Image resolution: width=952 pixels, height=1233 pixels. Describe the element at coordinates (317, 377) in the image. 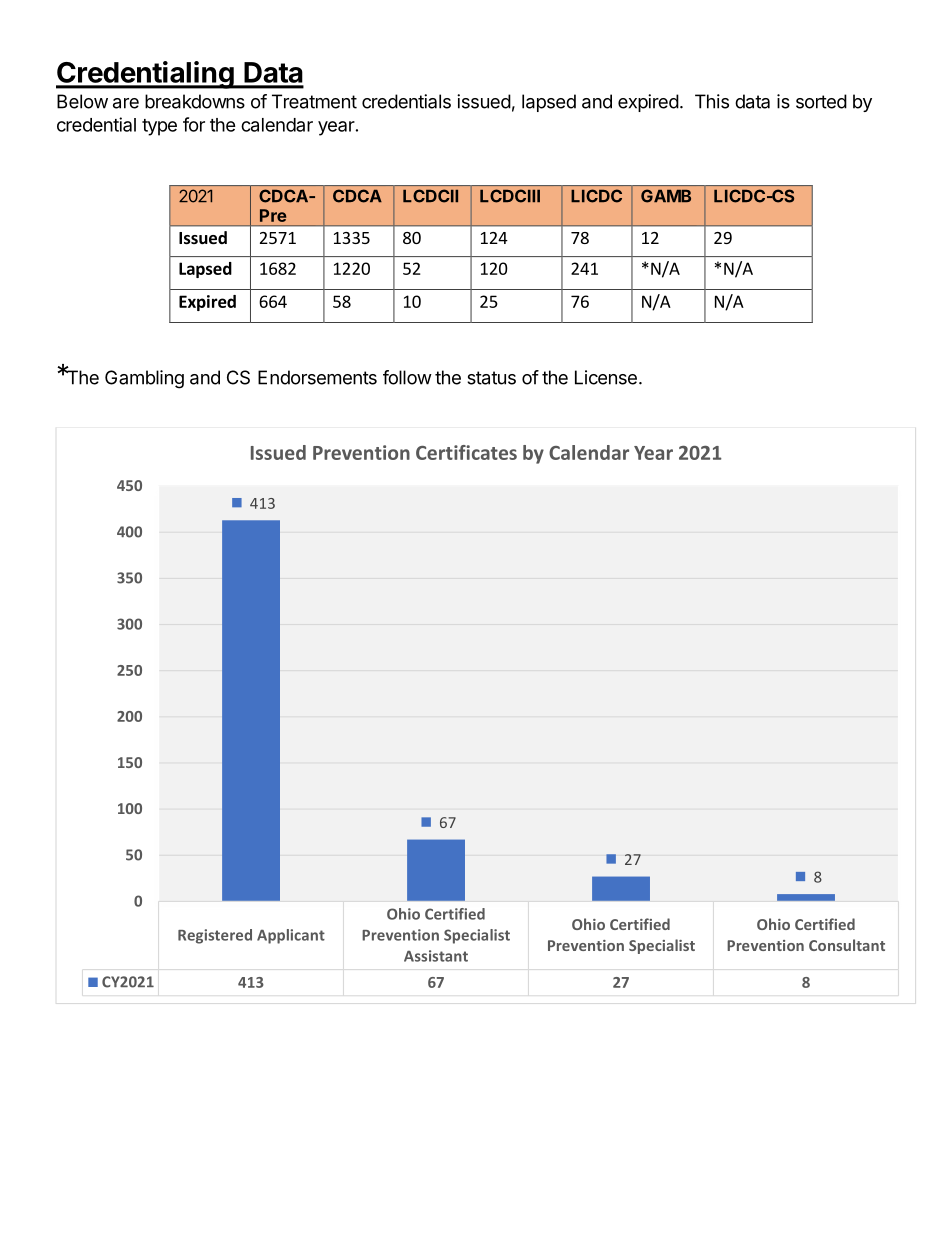

I see `Endorsements` at that location.
